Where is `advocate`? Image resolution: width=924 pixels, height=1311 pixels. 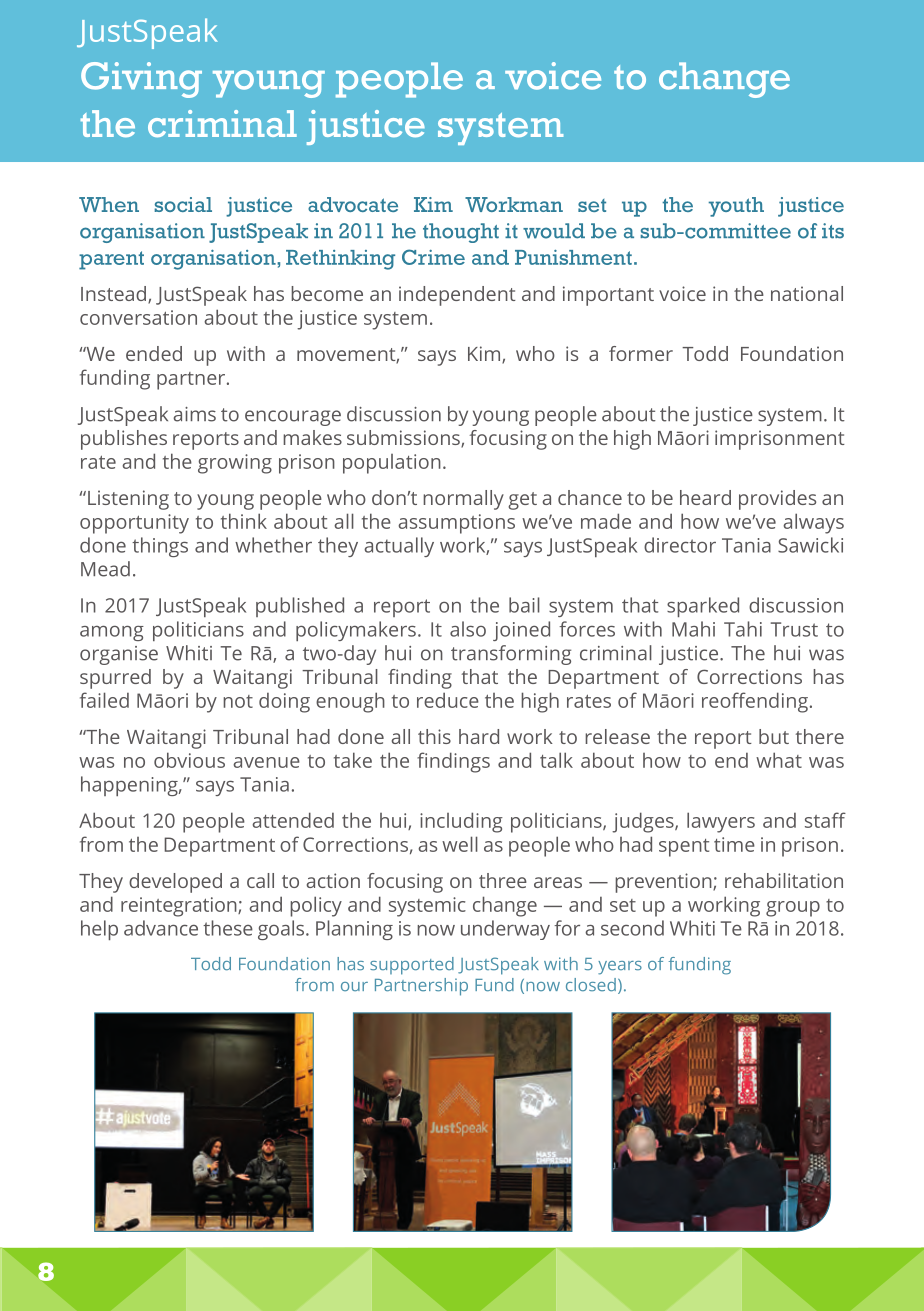
advocate is located at coordinates (353, 204).
